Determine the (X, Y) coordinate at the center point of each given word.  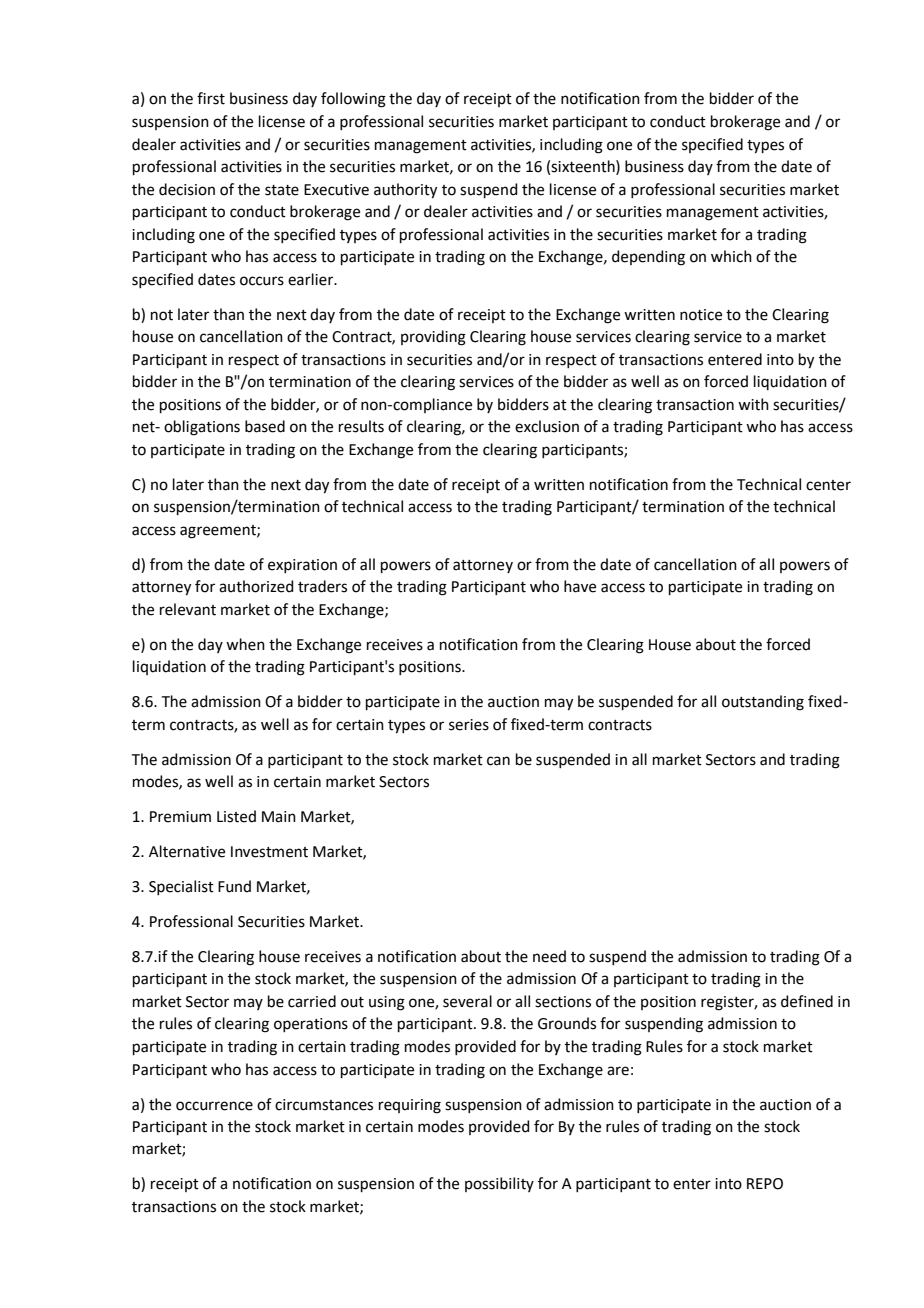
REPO (765, 1184)
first (211, 98)
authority (405, 191)
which (731, 256)
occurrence (214, 1106)
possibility (499, 1184)
